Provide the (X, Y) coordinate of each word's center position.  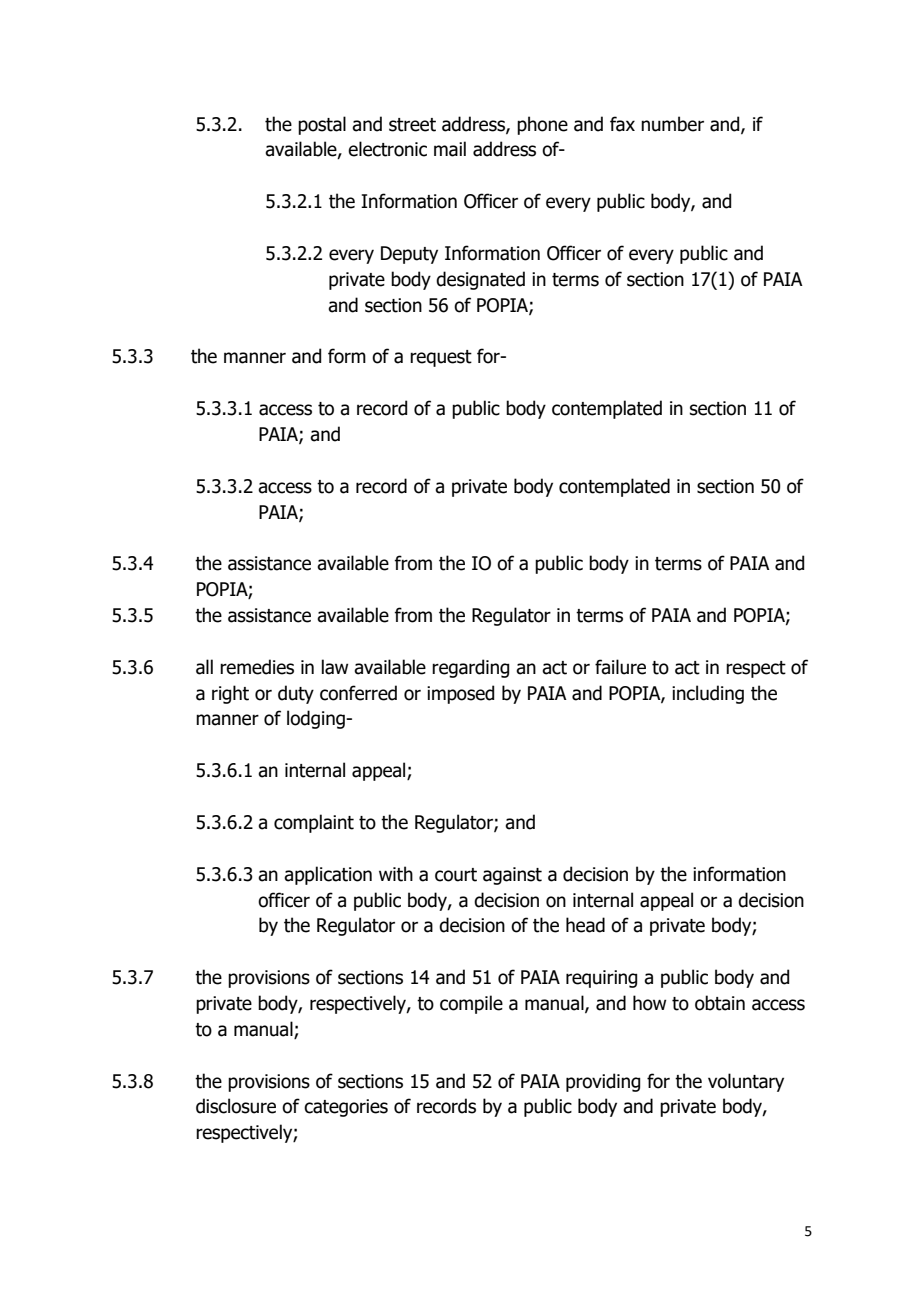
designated (480, 280)
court (456, 875)
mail (450, 149)
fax (622, 124)
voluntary (746, 1082)
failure (620, 667)
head (585, 925)
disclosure (236, 1106)
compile (471, 1004)
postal (322, 125)
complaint (314, 823)
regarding (470, 668)
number (672, 124)
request (441, 358)
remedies (257, 667)
